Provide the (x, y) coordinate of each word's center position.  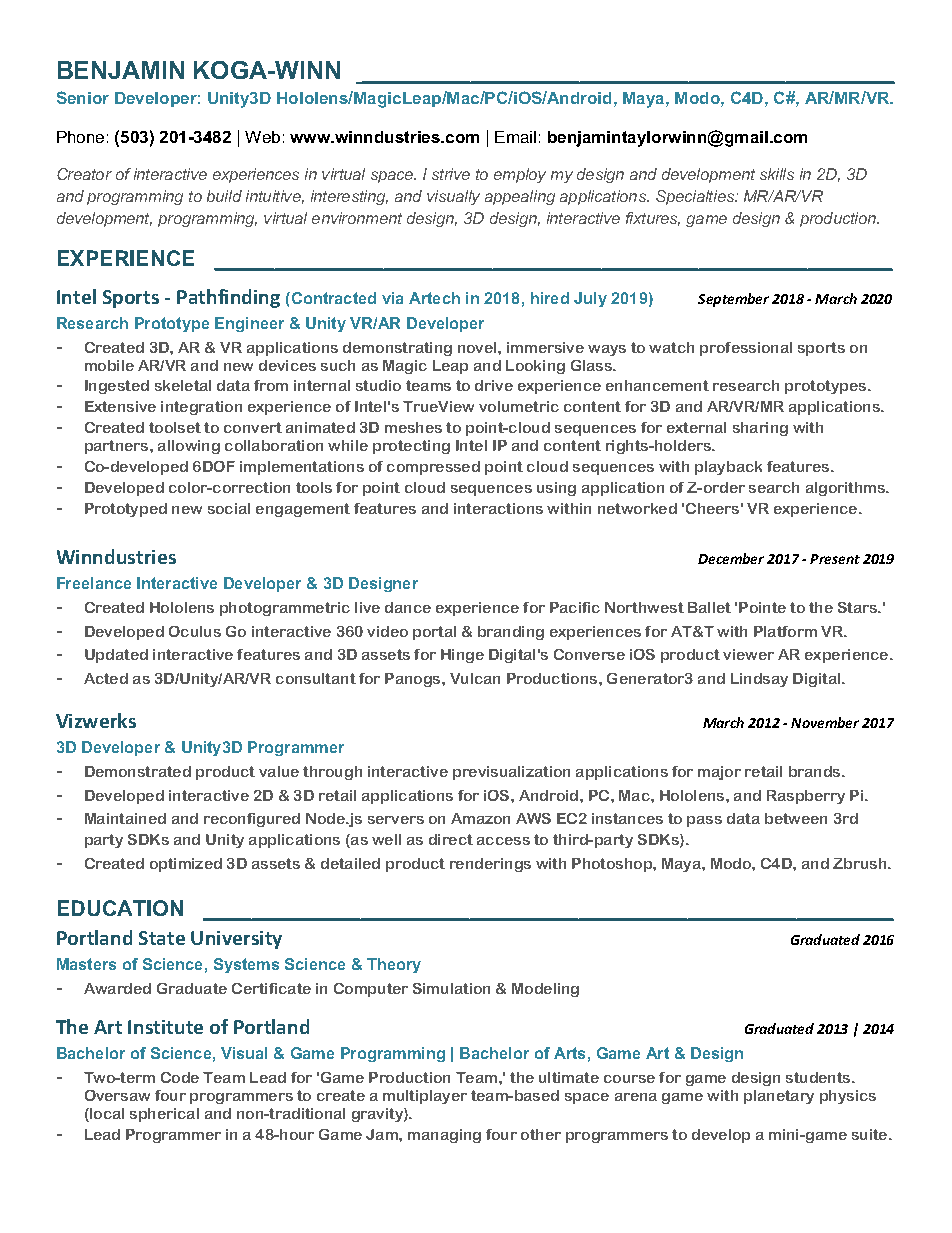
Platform (785, 631)
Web (262, 137)
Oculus (195, 631)
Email (515, 137)
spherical (164, 1115)
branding (511, 633)
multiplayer (425, 1097)
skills (777, 174)
